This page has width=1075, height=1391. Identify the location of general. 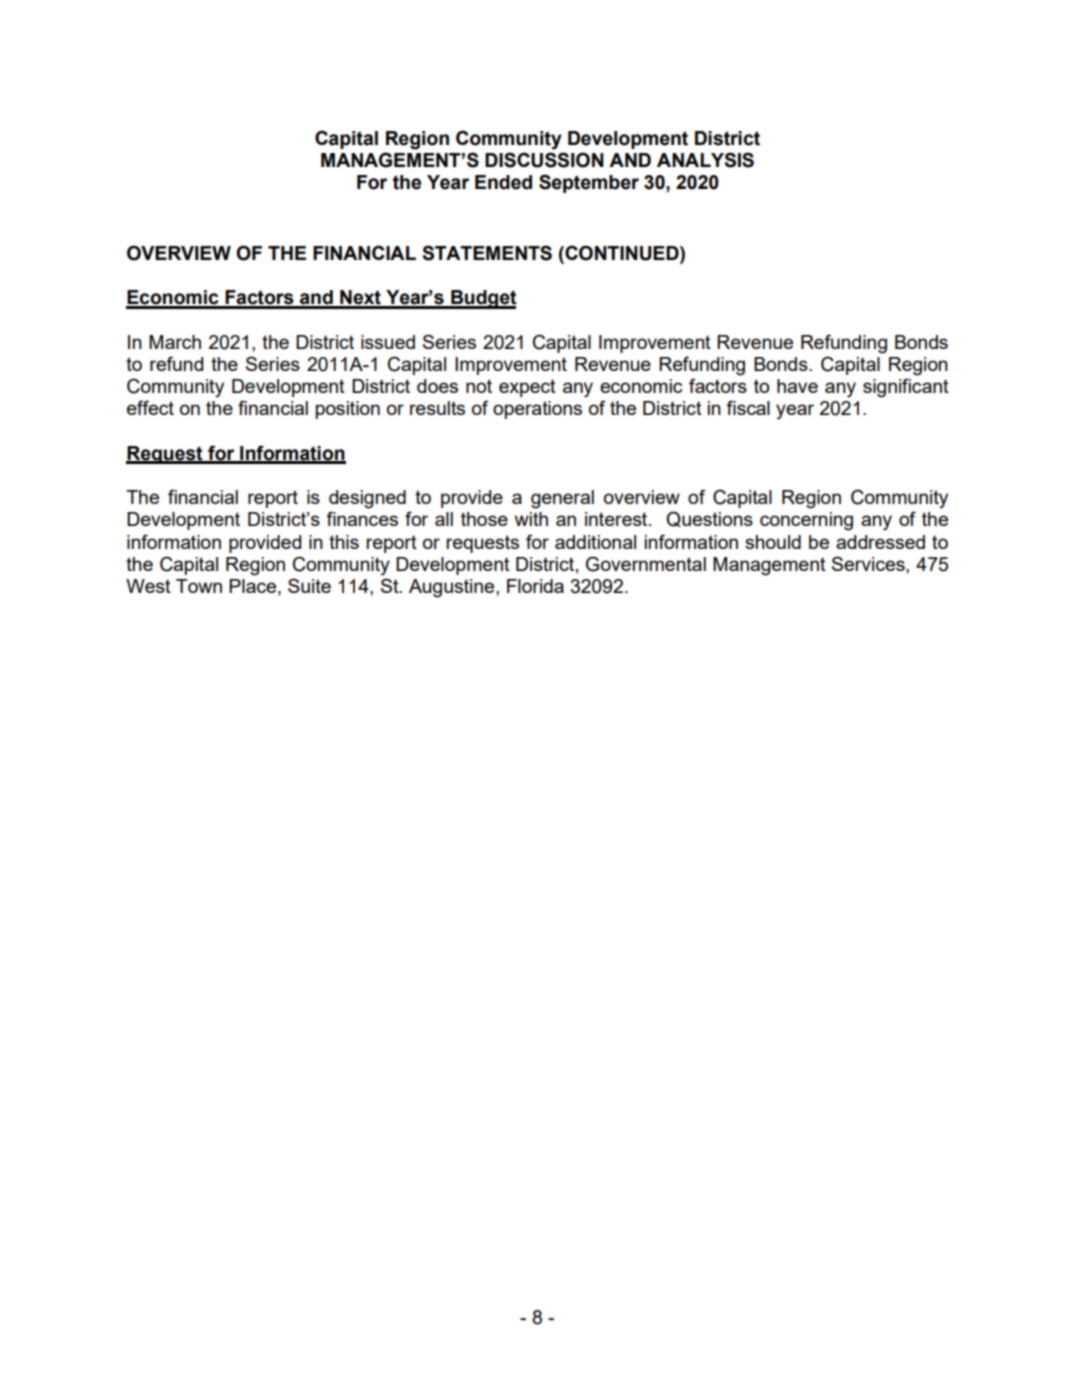
(562, 499).
